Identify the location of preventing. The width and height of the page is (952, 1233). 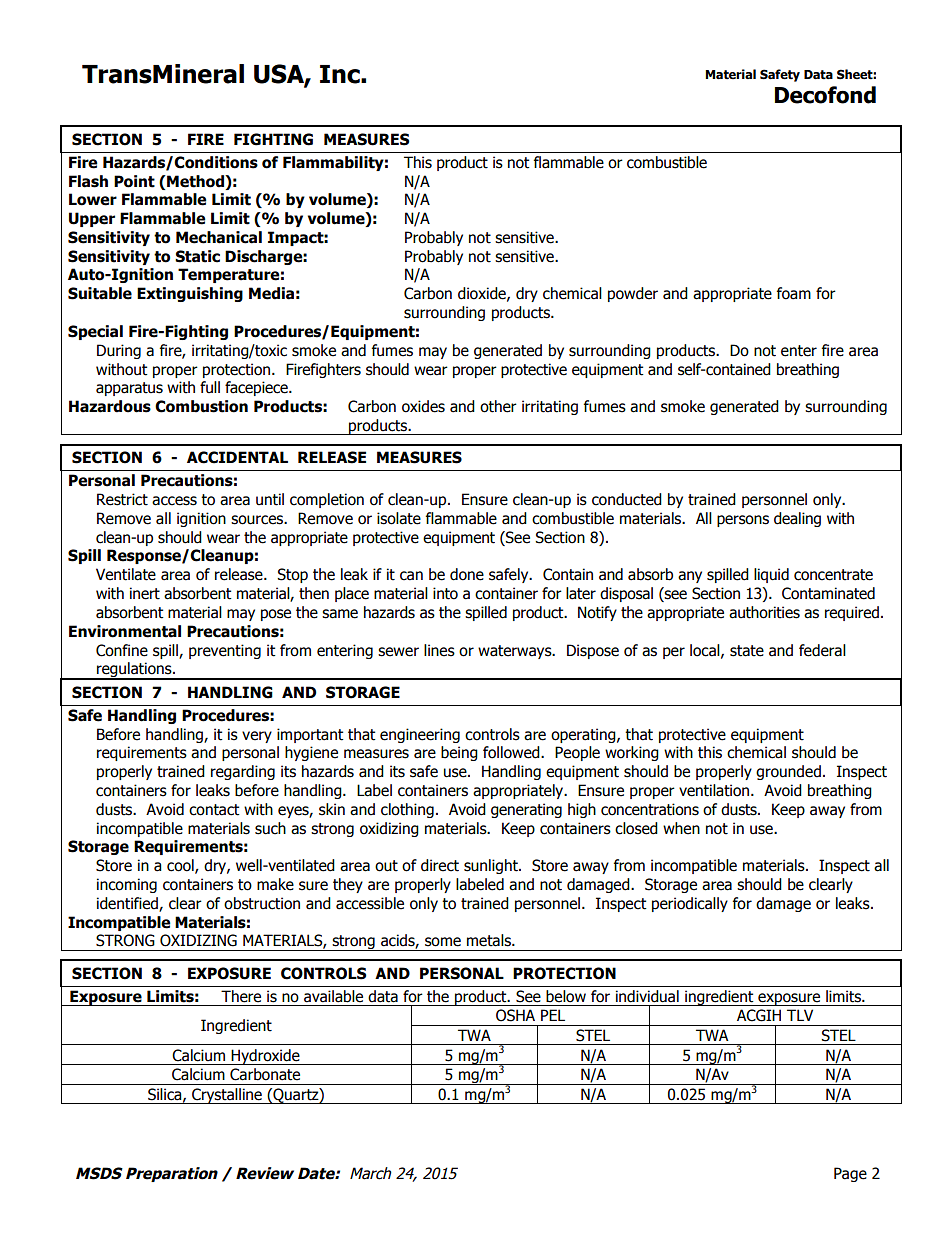
(225, 651).
